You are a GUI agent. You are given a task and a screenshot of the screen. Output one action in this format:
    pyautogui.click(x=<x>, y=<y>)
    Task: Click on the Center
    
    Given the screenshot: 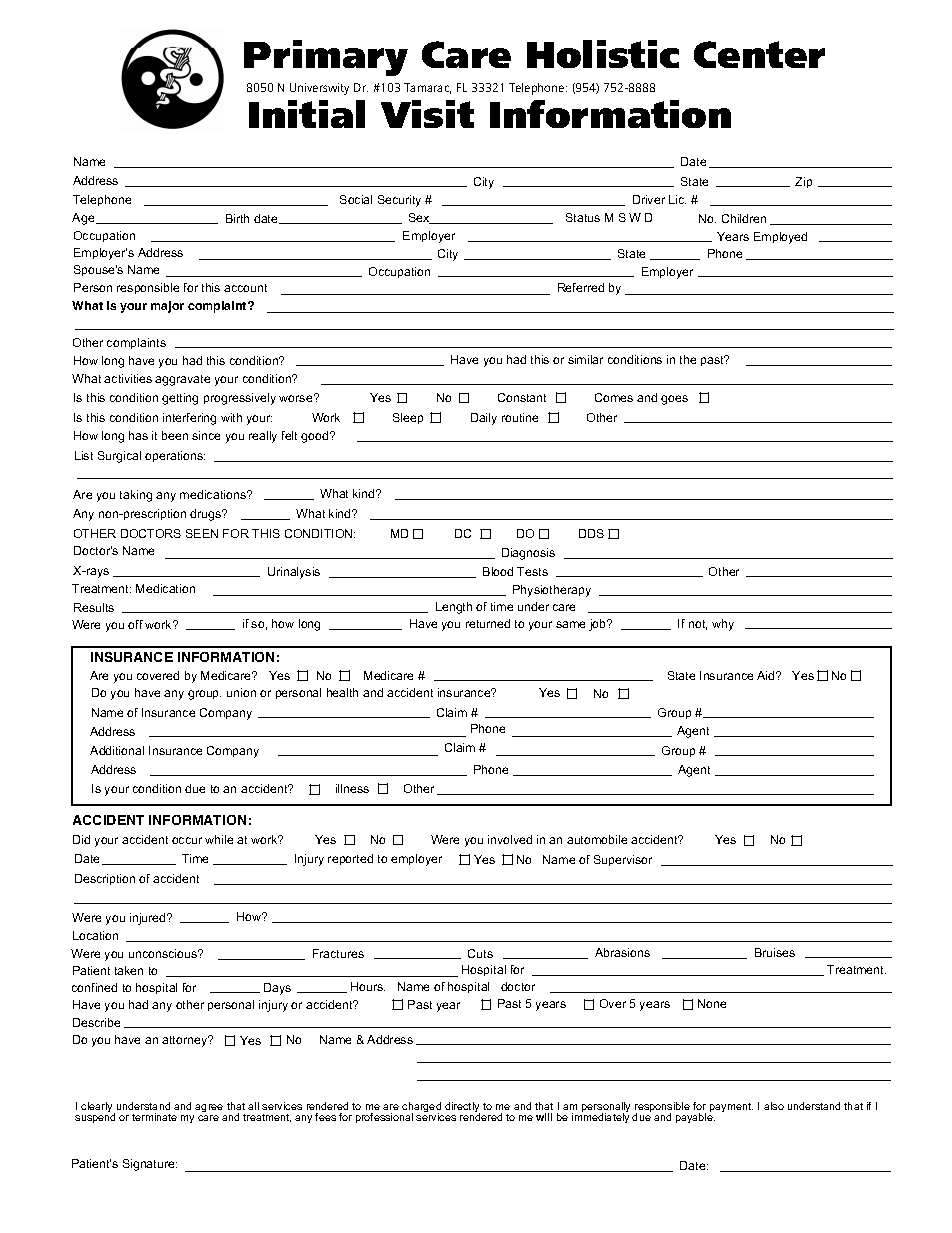 What is the action you would take?
    pyautogui.click(x=759, y=54)
